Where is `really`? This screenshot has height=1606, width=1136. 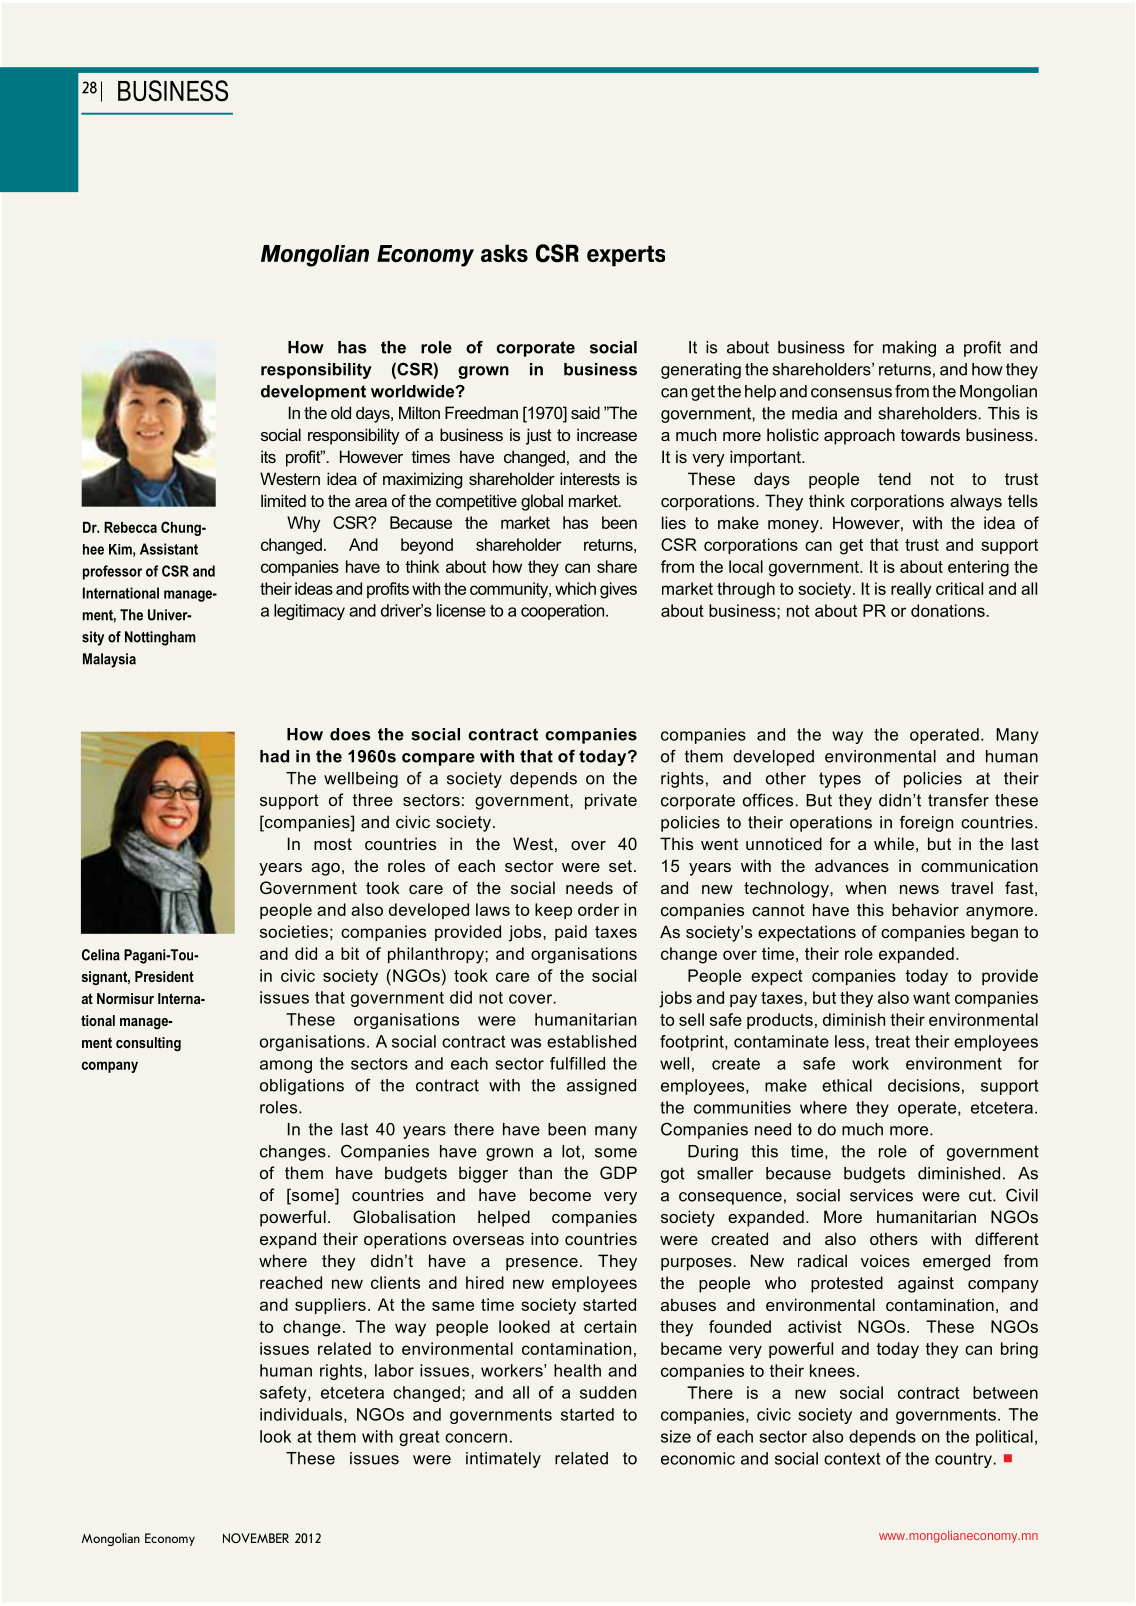
really is located at coordinates (911, 590).
